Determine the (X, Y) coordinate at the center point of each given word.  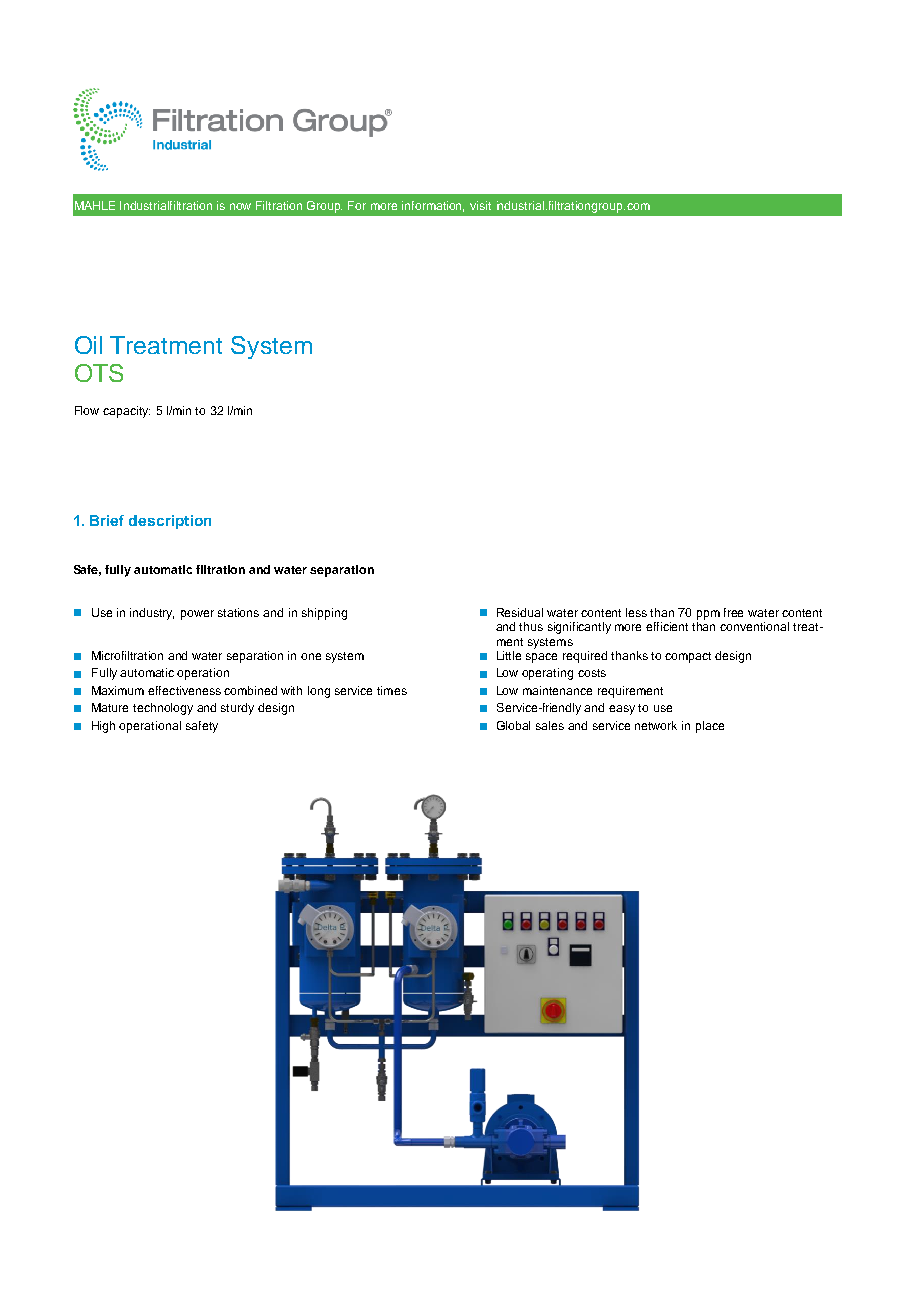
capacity (126, 412)
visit (480, 205)
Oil (88, 345)
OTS (99, 373)
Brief (107, 520)
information (433, 206)
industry (152, 614)
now (240, 206)
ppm (708, 615)
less (636, 612)
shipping (324, 614)
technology (163, 709)
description (170, 522)
